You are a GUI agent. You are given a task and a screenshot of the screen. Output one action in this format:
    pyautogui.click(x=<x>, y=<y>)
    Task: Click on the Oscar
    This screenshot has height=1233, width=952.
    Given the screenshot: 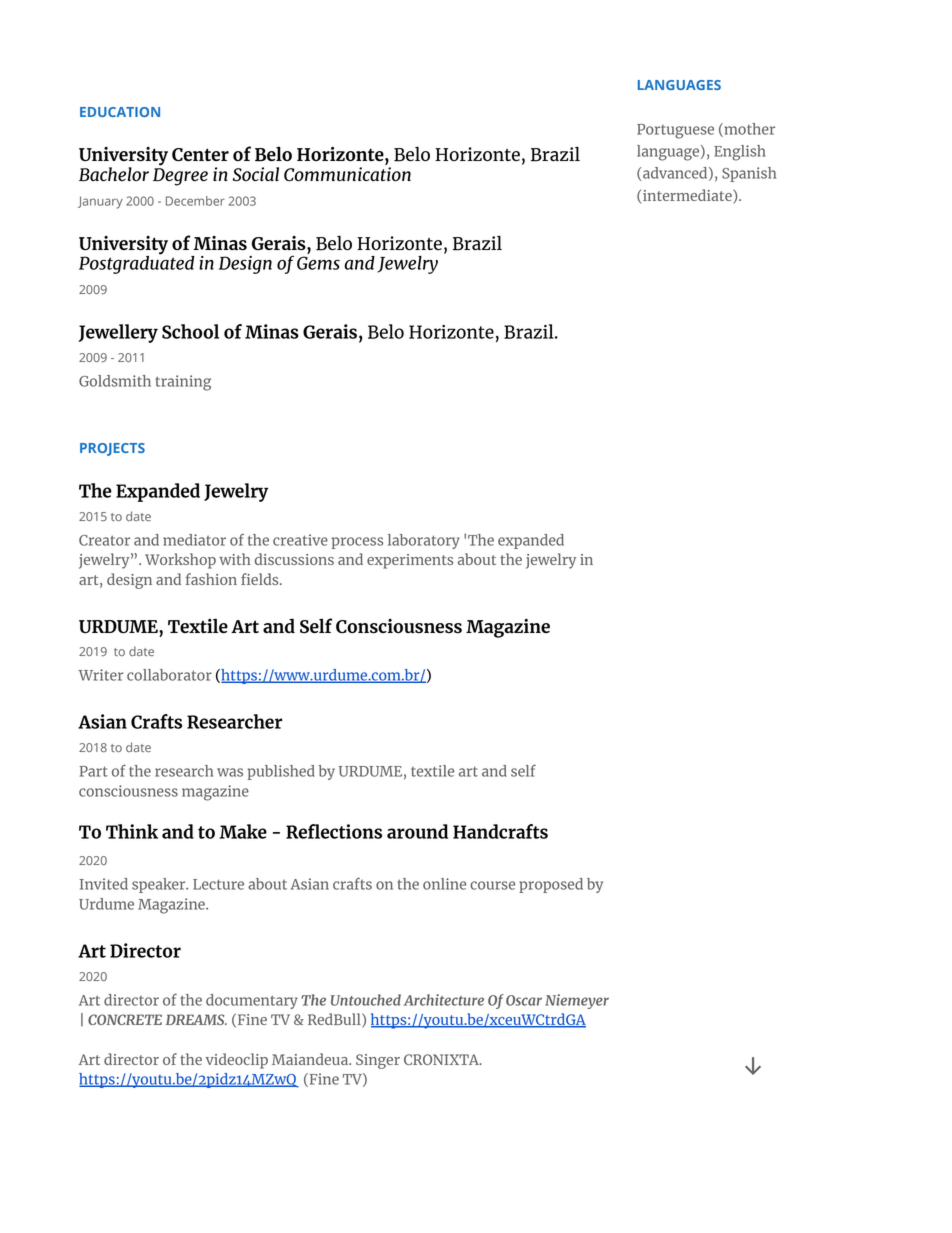 What is the action you would take?
    pyautogui.click(x=524, y=1000)
